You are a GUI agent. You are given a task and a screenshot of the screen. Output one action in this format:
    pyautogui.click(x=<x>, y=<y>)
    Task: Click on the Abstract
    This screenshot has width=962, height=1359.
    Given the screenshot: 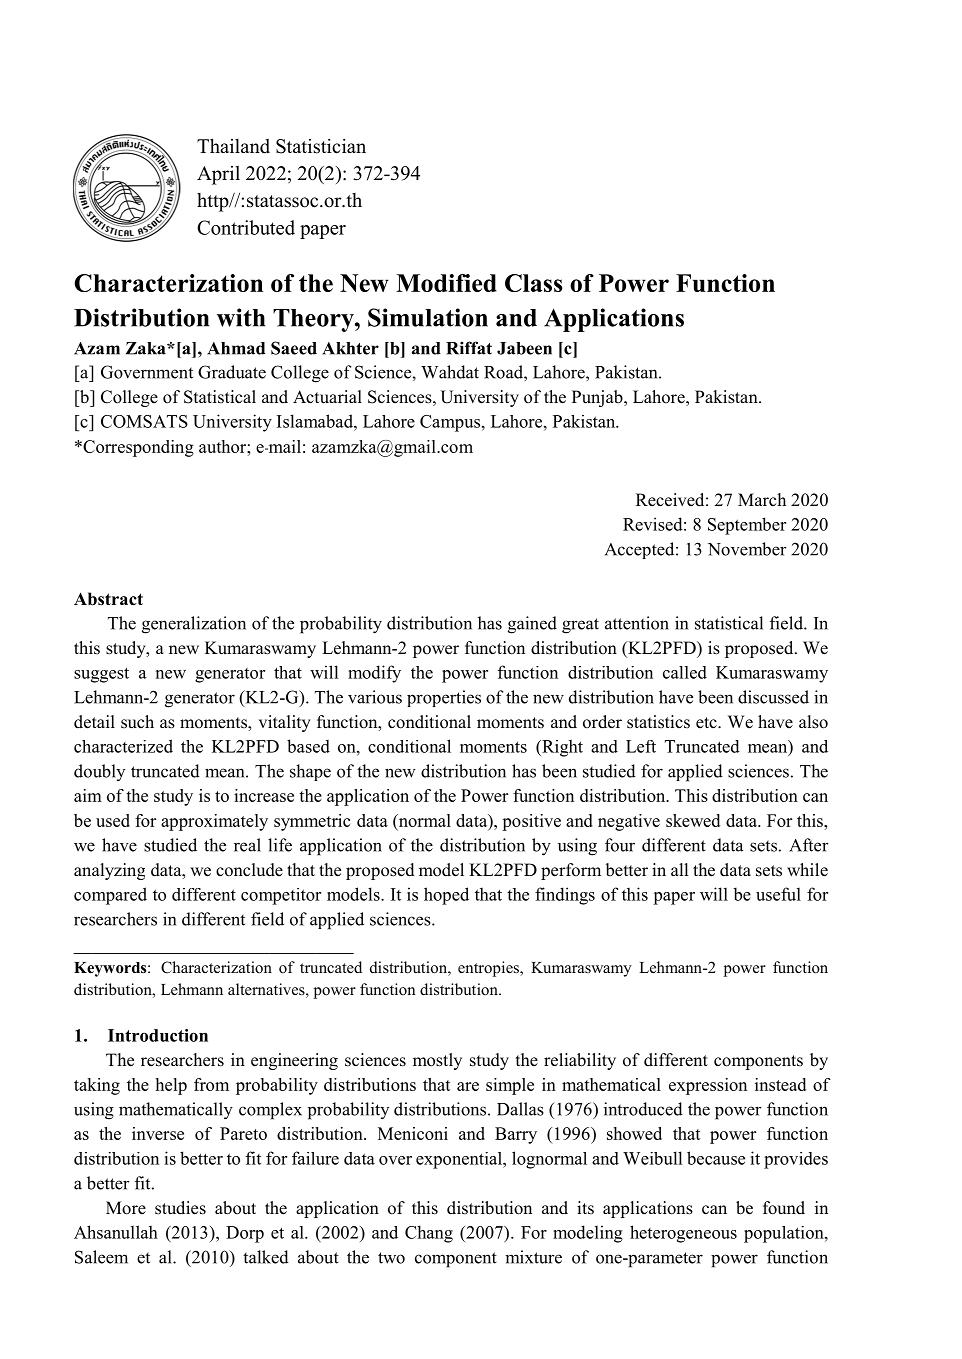 What is the action you would take?
    pyautogui.click(x=108, y=599)
